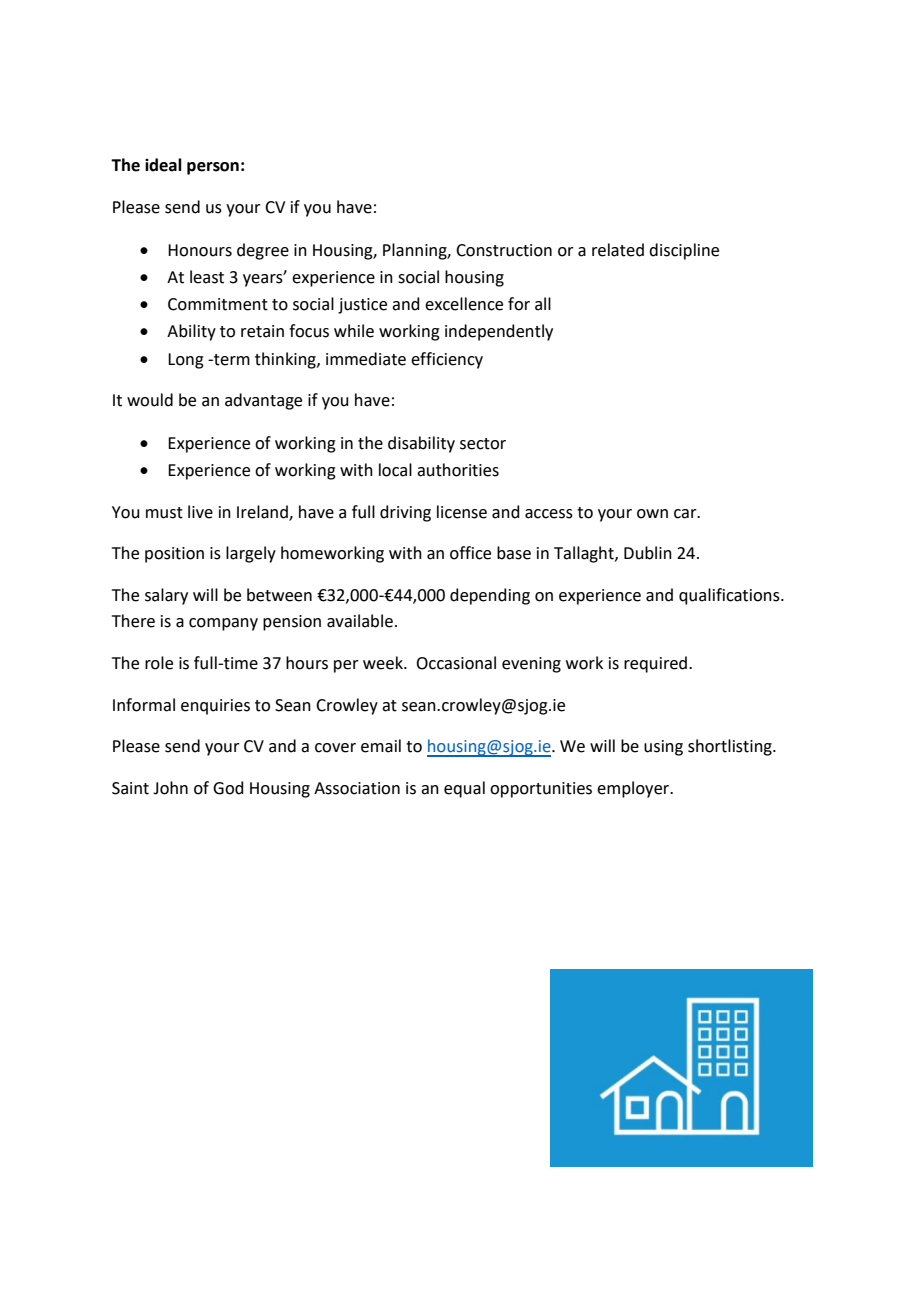 The image size is (924, 1308). I want to click on Occasional, so click(456, 663).
